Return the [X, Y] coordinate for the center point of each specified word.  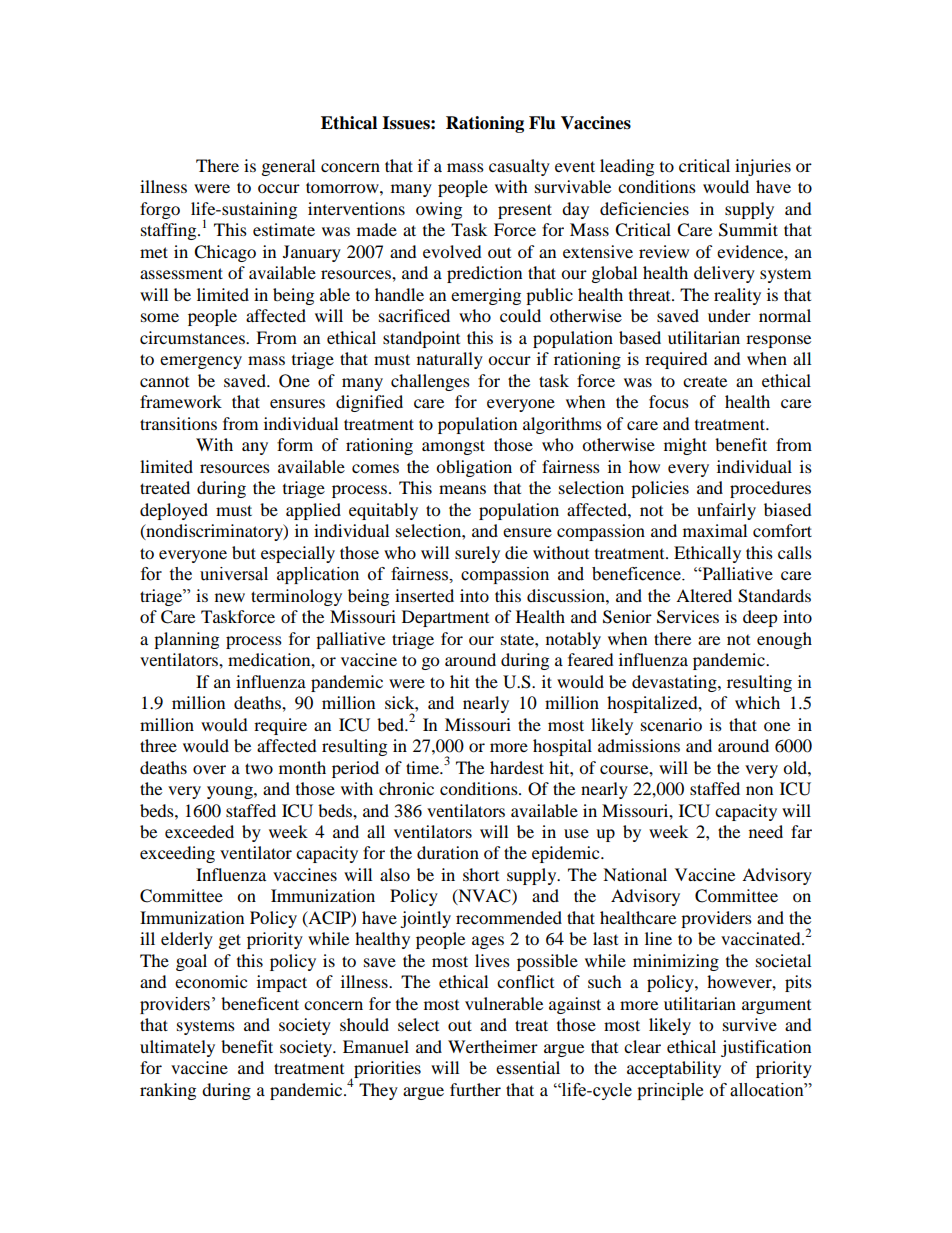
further [475, 1089]
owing [439, 210]
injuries [763, 167]
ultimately [177, 1048]
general [288, 167]
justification [766, 1048]
